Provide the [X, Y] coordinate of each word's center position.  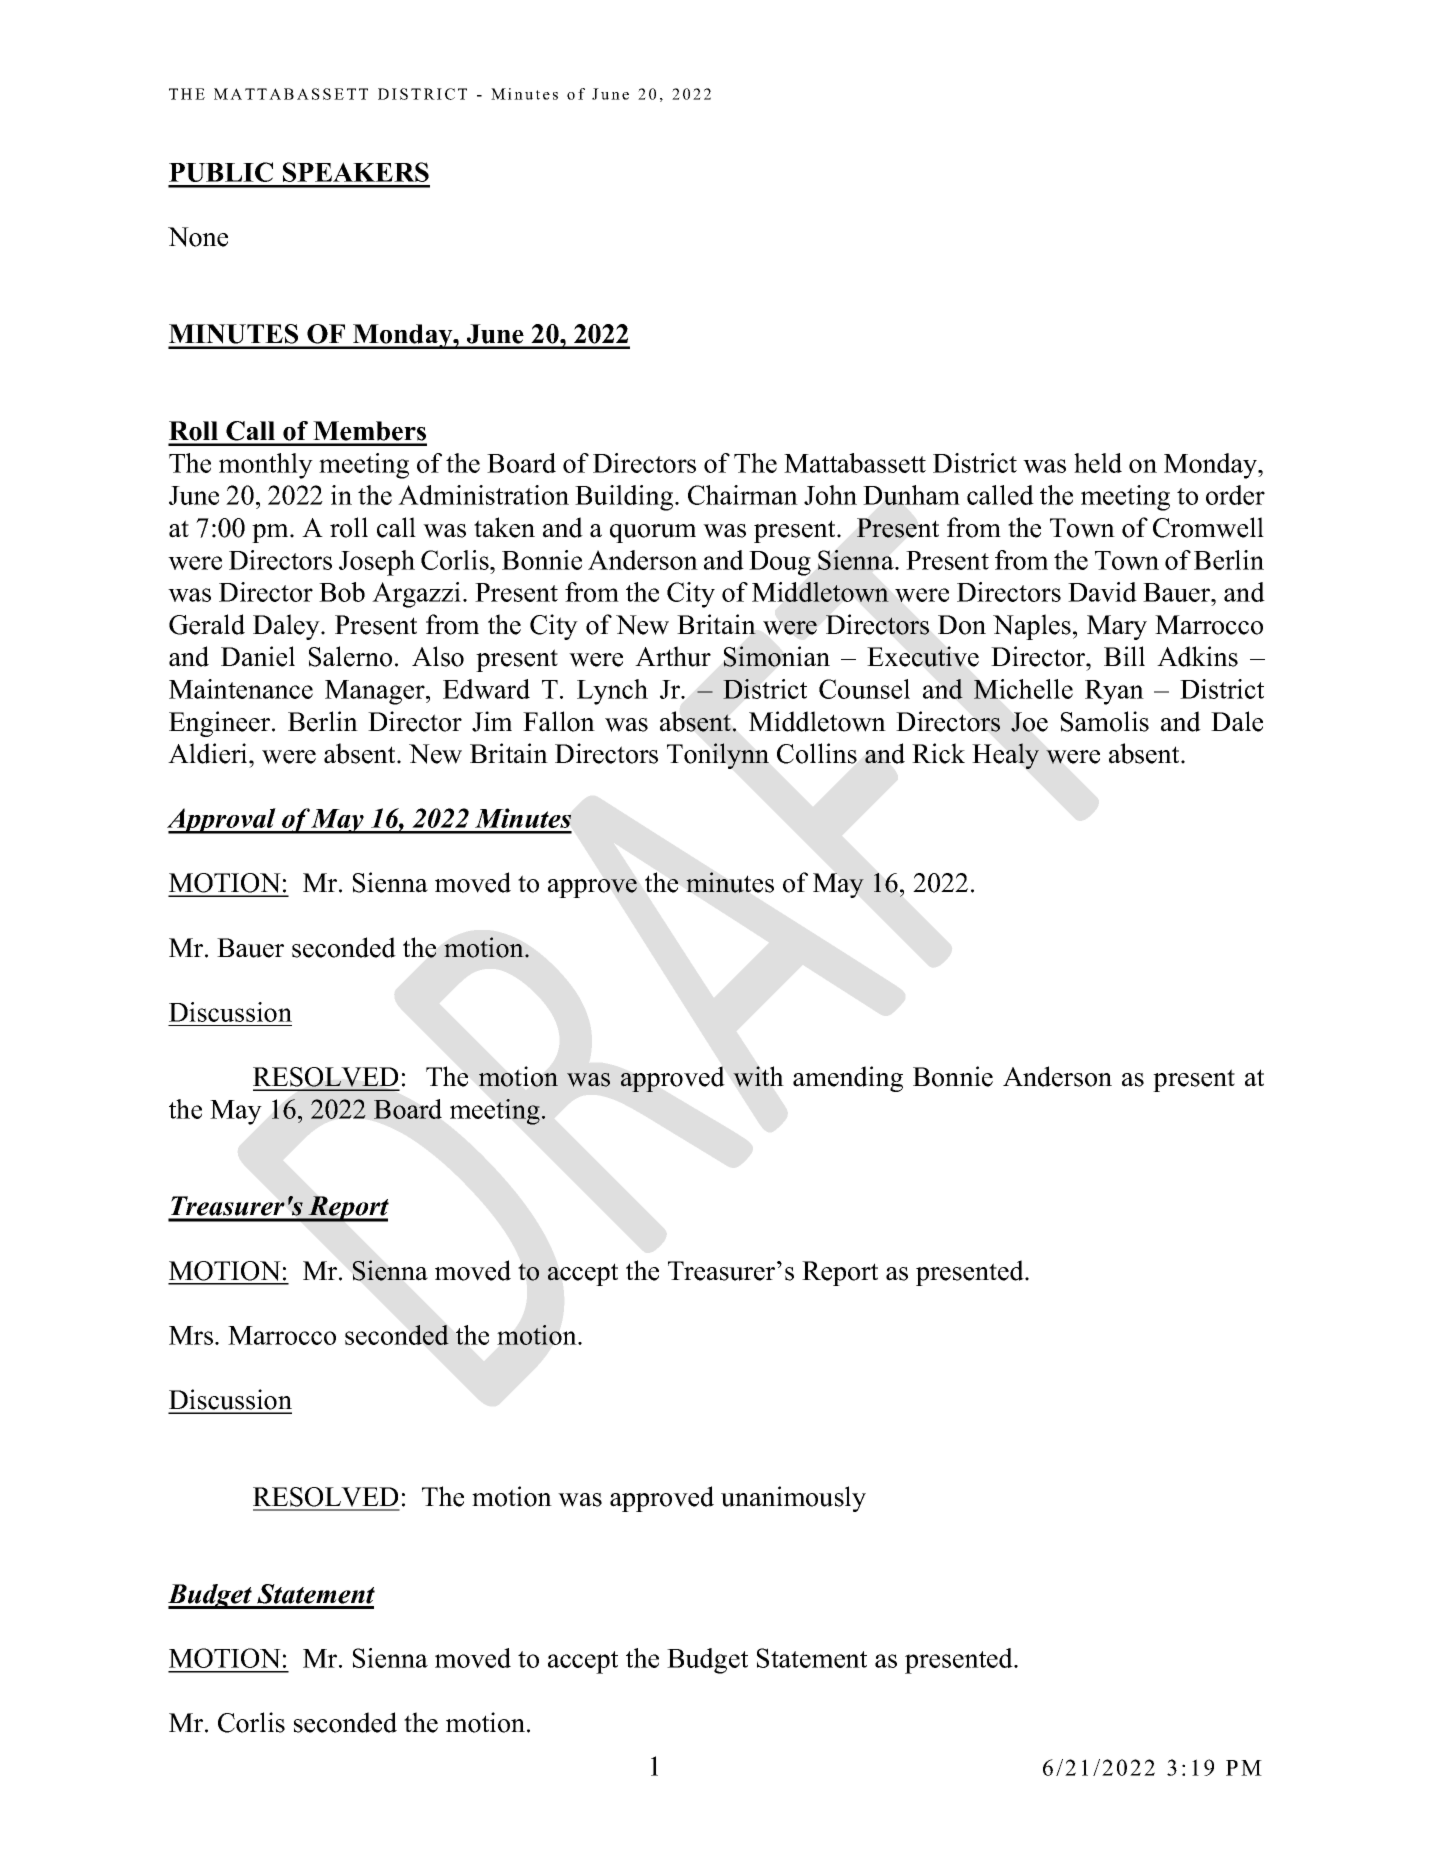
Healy [1005, 756]
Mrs [191, 1335]
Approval [222, 821]
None [198, 237]
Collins [817, 753]
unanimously [793, 1499]
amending [848, 1079]
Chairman [743, 495]
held [1098, 463]
